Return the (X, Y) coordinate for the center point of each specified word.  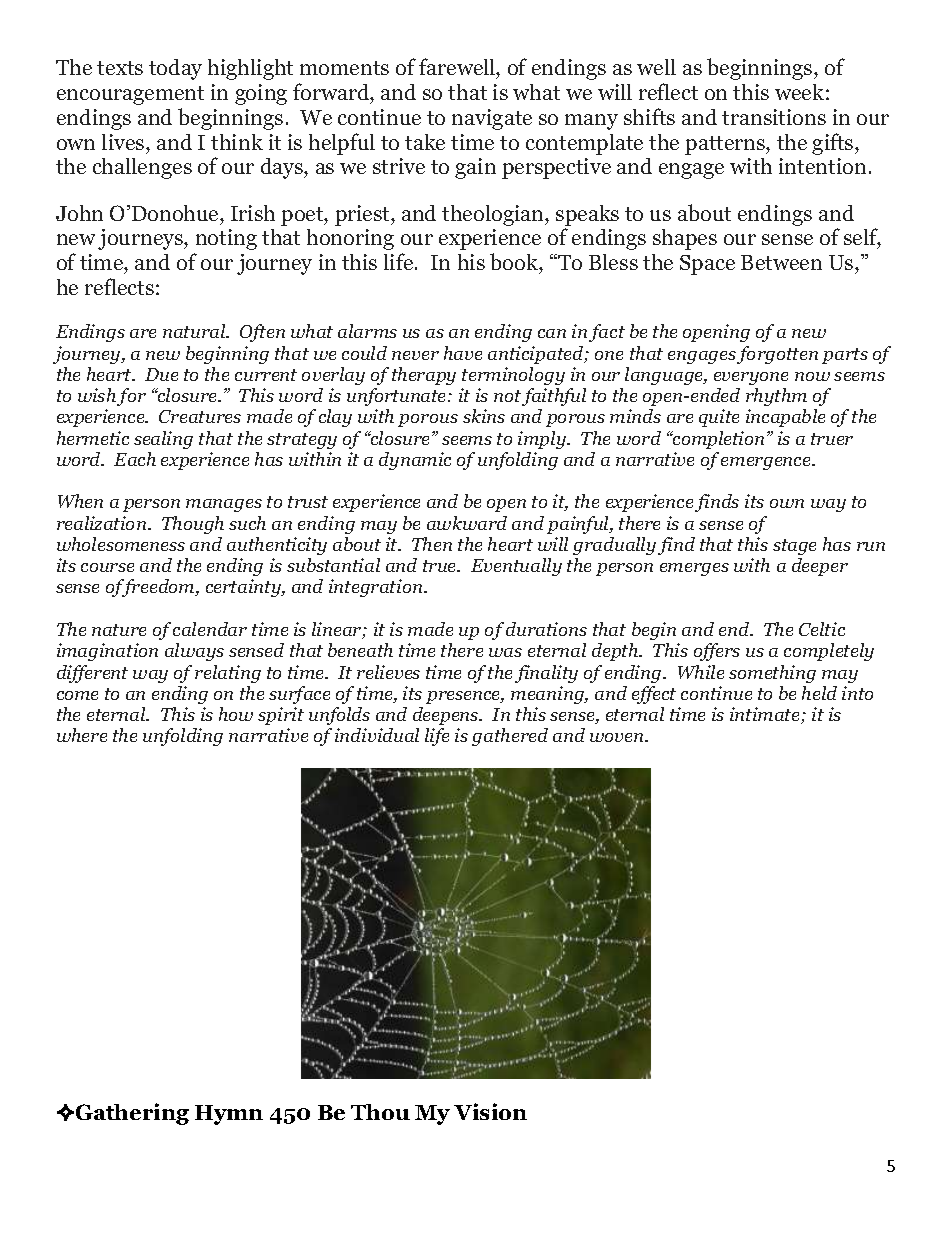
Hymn (229, 1115)
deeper (820, 567)
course (107, 567)
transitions (774, 117)
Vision (490, 1111)
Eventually (516, 567)
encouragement (130, 95)
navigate (492, 119)
